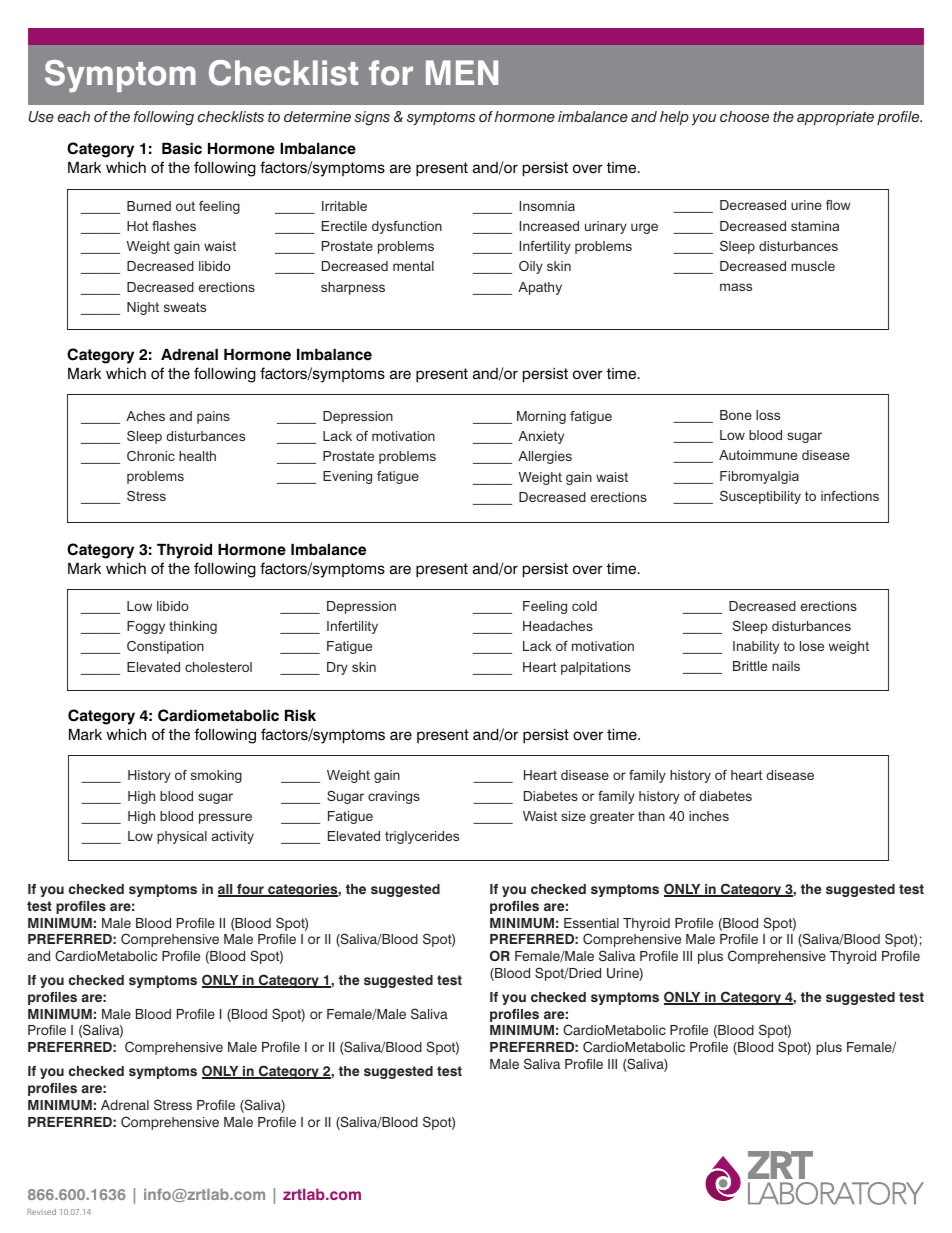 This screenshot has width=952, height=1233. What do you see at coordinates (41, 1211) in the screenshot?
I see `Revised` at bounding box center [41, 1211].
